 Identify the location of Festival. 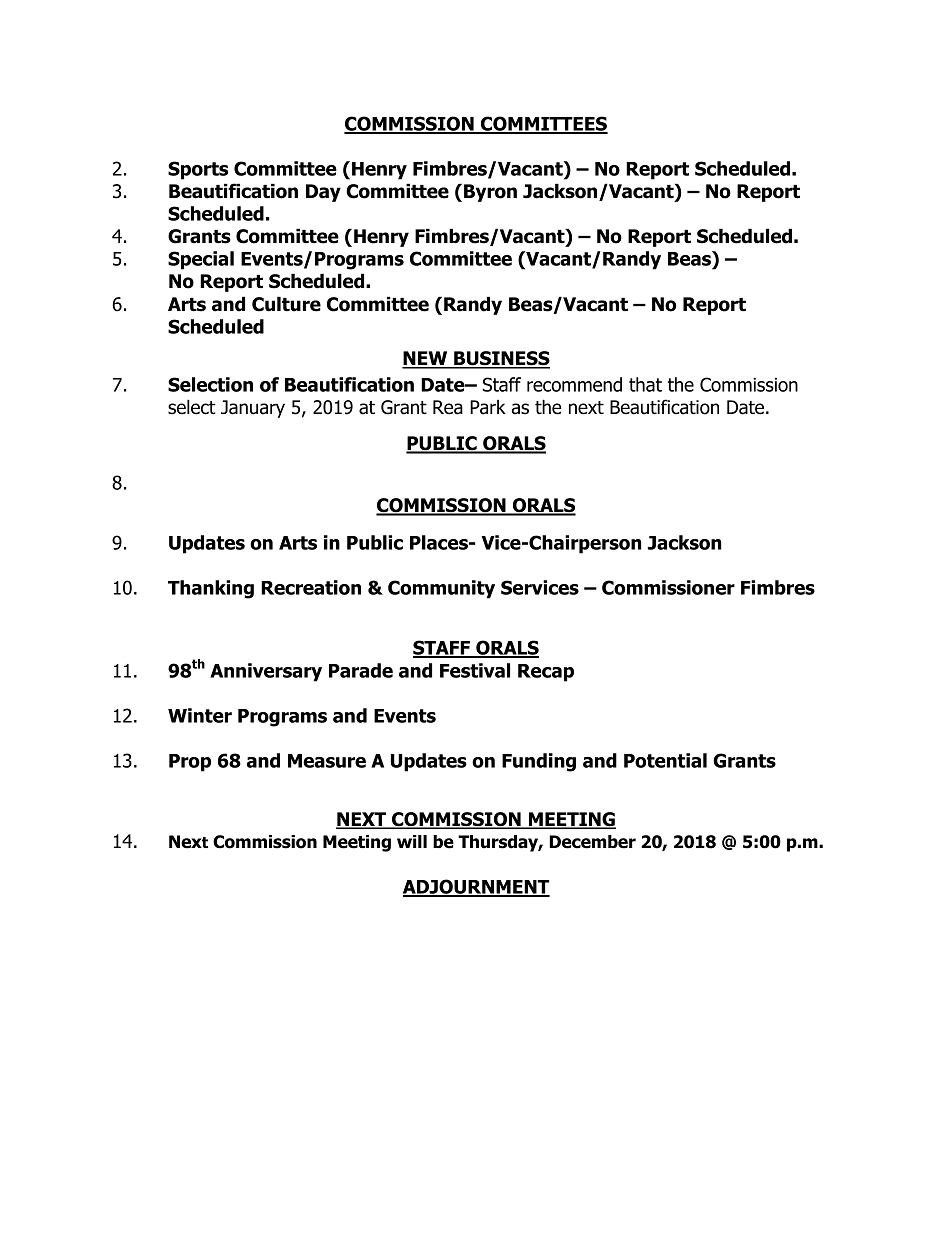
(475, 670).
